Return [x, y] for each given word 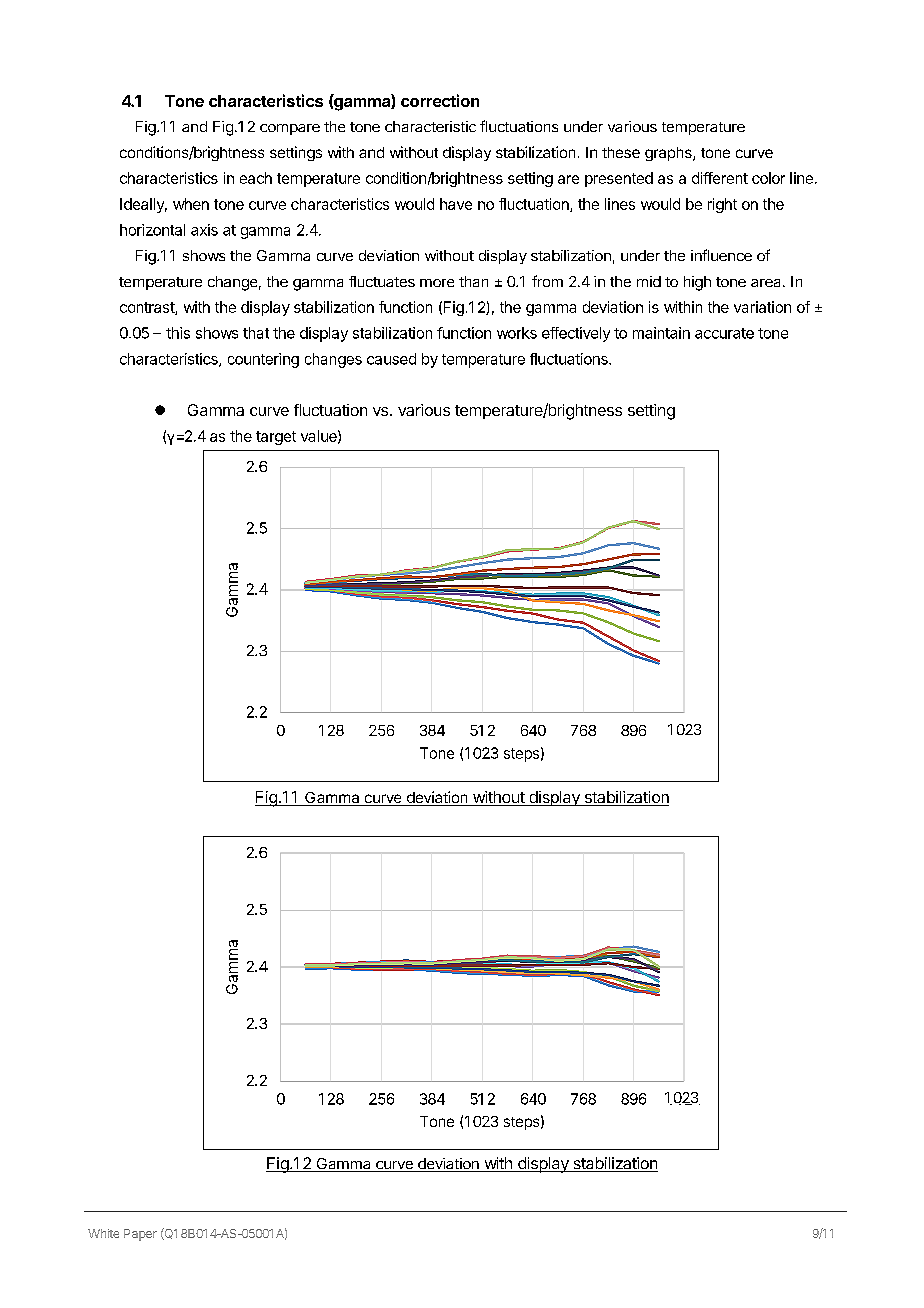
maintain [661, 333]
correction [440, 100]
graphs [669, 154]
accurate [724, 333]
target [276, 438]
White [103, 1233]
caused [391, 359]
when [191, 204]
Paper [140, 1235]
